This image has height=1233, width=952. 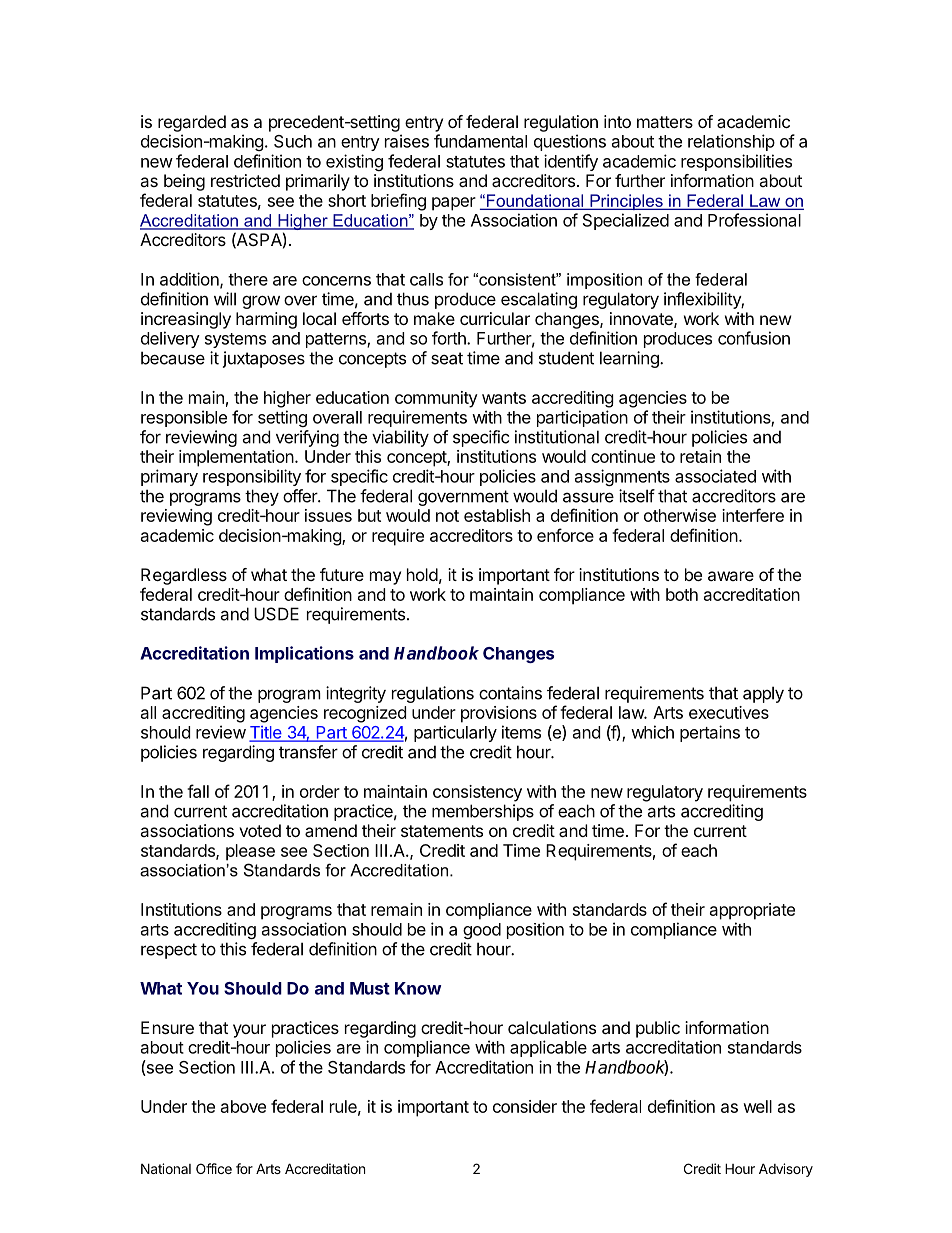 What do you see at coordinates (480, 141) in the image?
I see `fundamental` at bounding box center [480, 141].
